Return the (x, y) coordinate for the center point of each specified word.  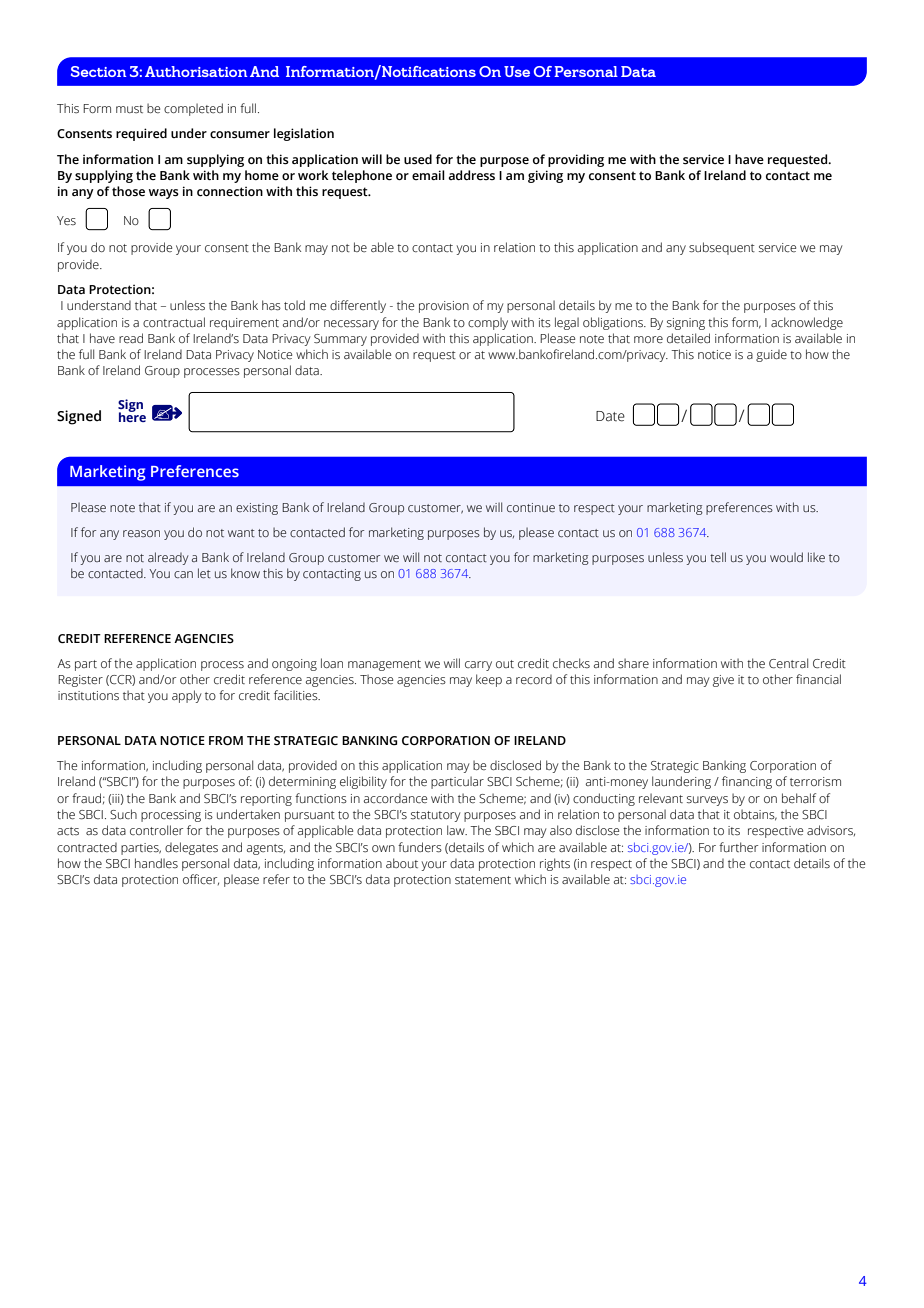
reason (141, 533)
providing (576, 160)
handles (156, 863)
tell (718, 557)
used (418, 159)
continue (531, 507)
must (129, 109)
